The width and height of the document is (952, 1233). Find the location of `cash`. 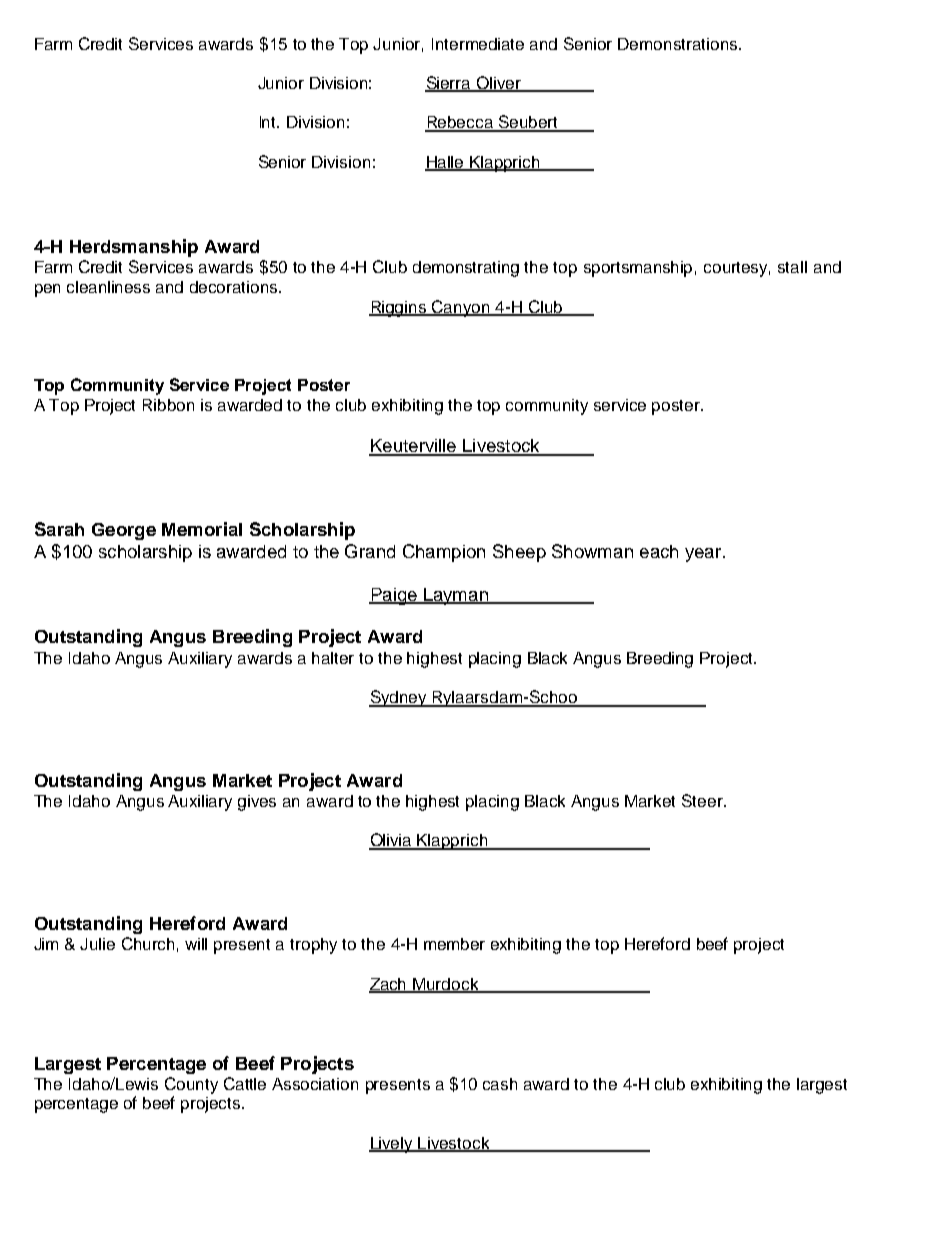

cash is located at coordinates (500, 1084).
